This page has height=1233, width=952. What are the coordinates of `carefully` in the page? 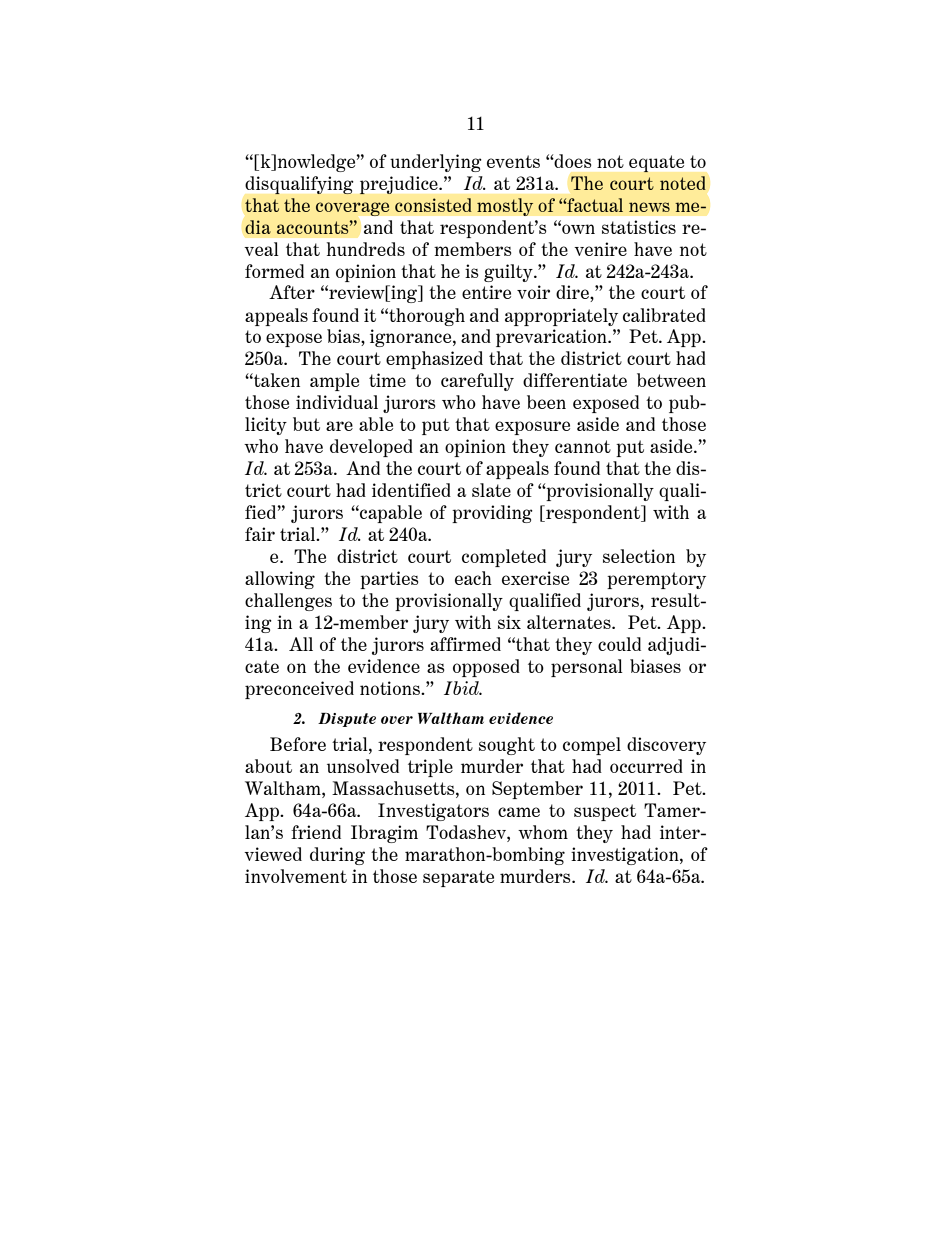 It's located at (477, 382).
